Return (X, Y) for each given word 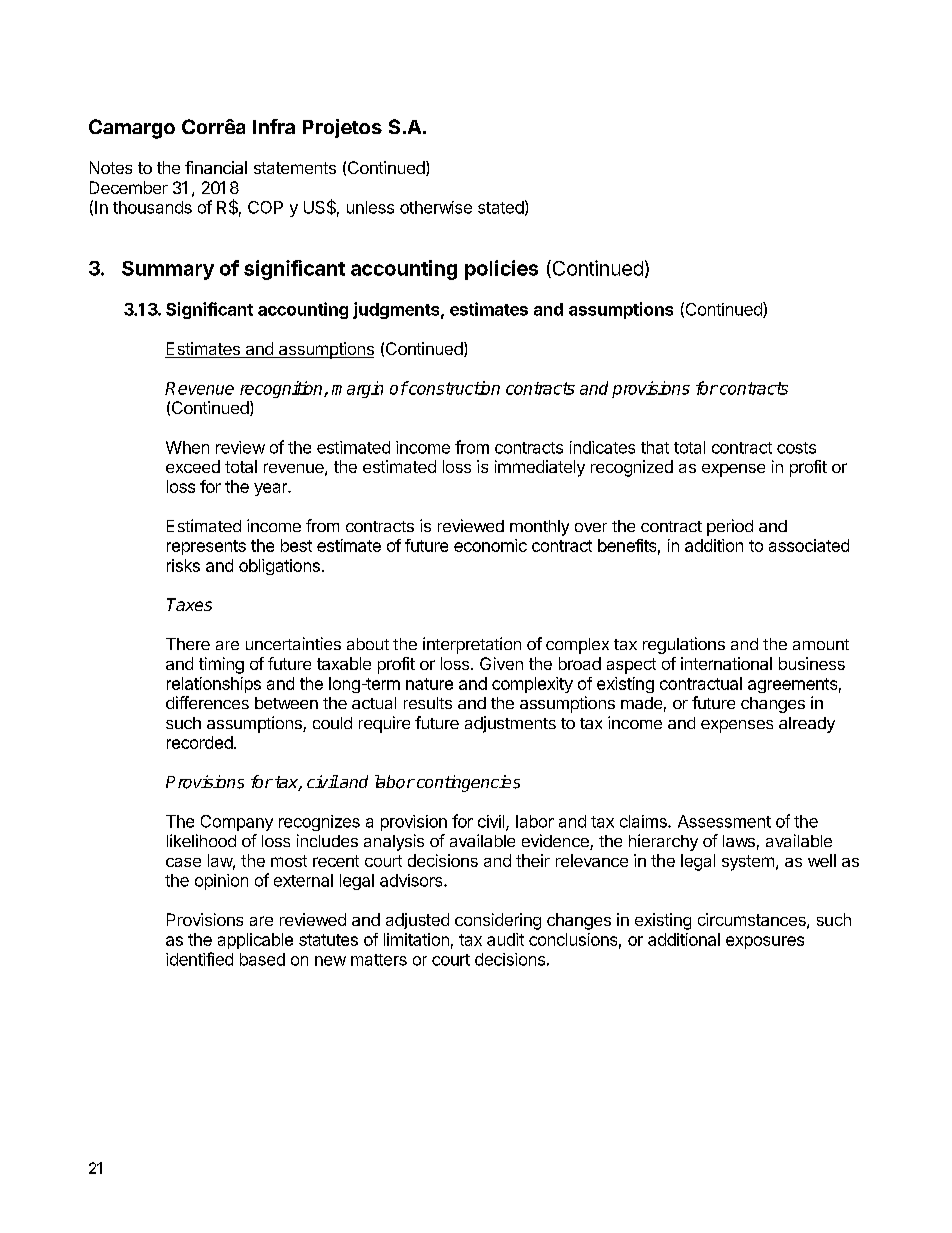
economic (490, 545)
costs (796, 448)
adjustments (510, 724)
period (730, 527)
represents (206, 547)
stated (501, 207)
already (807, 725)
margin (357, 389)
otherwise (436, 207)
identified (199, 959)
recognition (282, 389)
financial (216, 167)
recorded (200, 742)
